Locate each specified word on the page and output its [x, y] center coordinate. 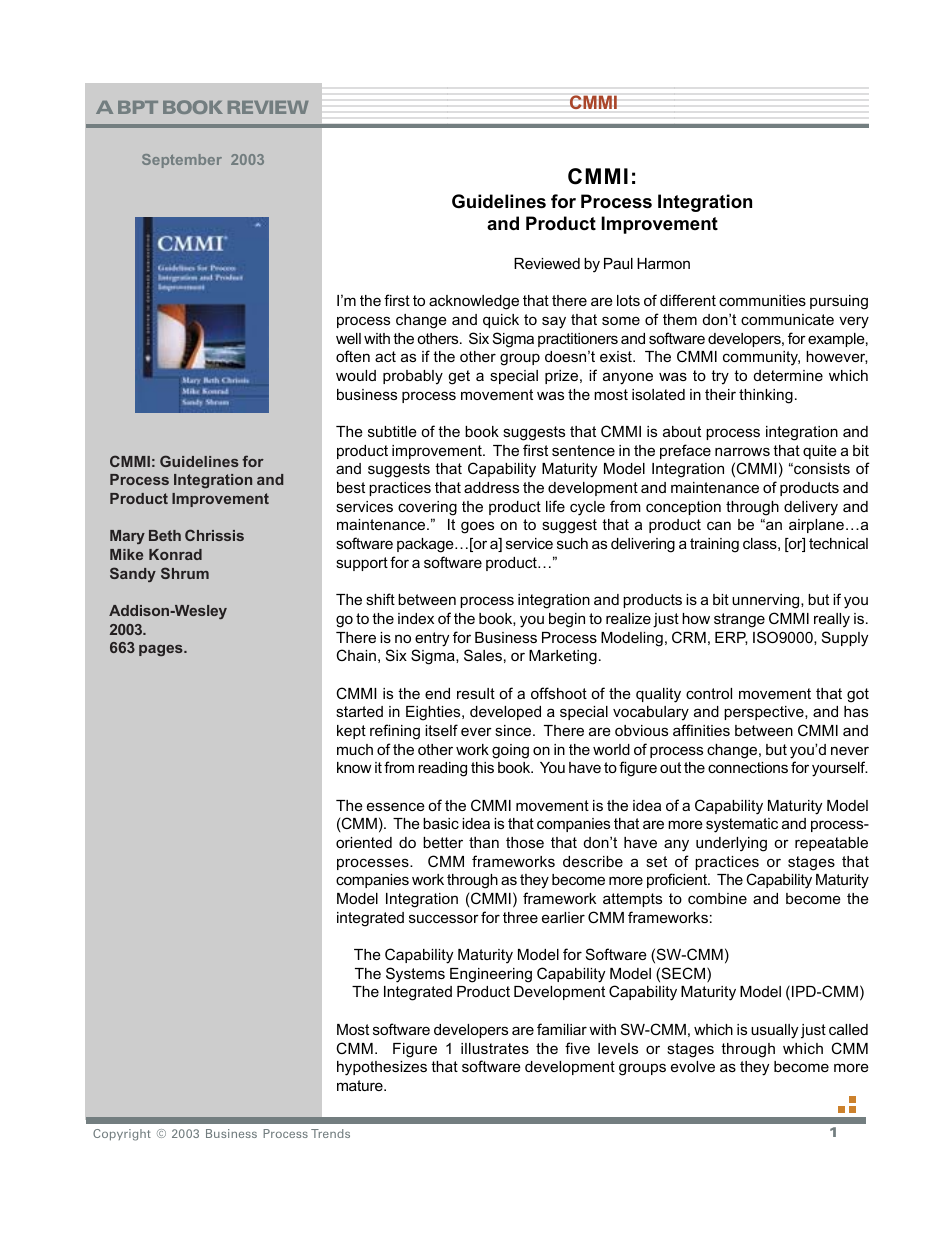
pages [162, 650]
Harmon [663, 263]
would [356, 375]
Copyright [122, 1135]
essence [396, 806]
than [484, 842]
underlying [731, 844]
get [459, 377]
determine [788, 375]
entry [432, 639]
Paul [618, 263]
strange [739, 620]
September [182, 161]
